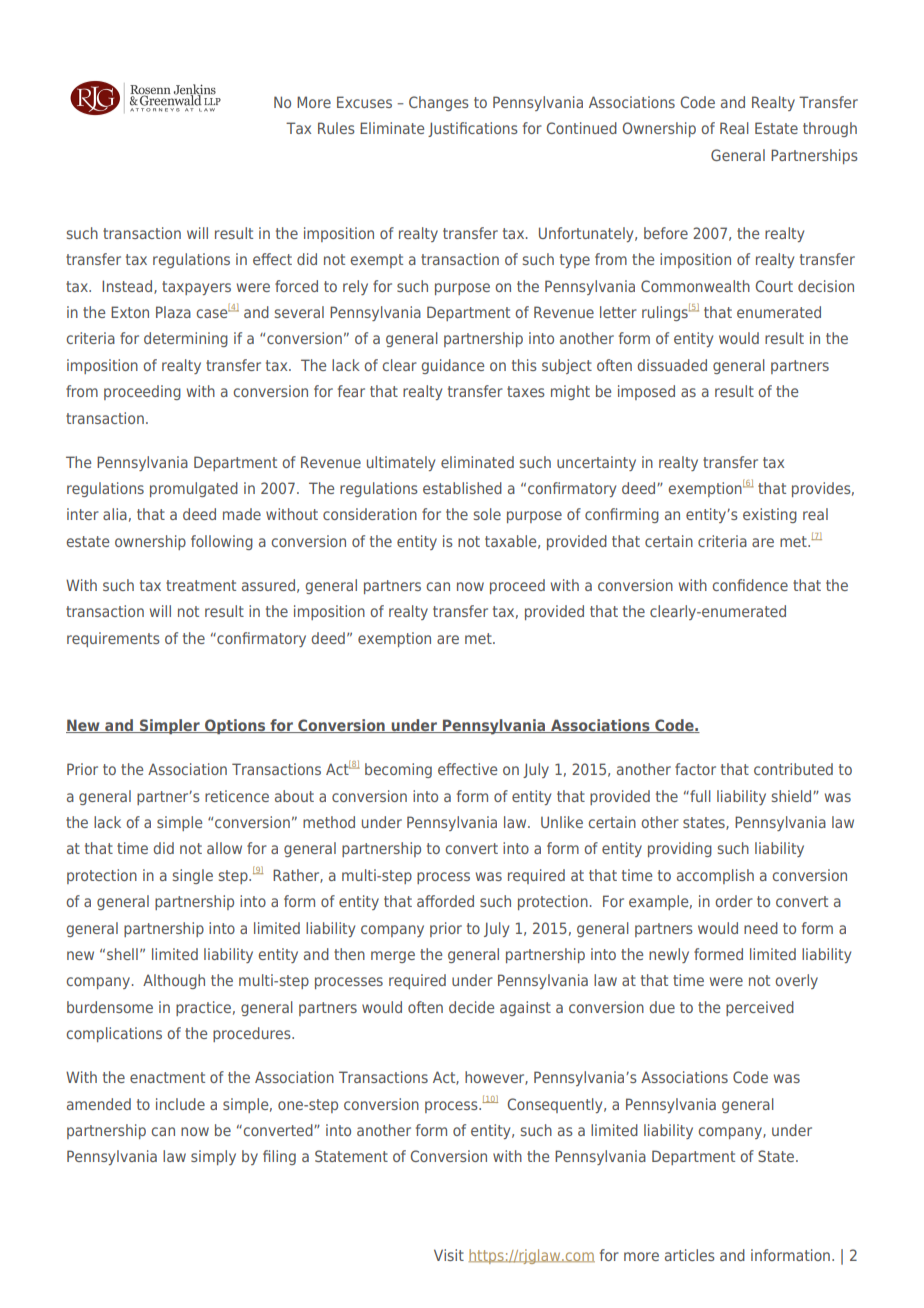 The image size is (924, 1308). What do you see at coordinates (439, 103) in the document?
I see `Changes` at bounding box center [439, 103].
